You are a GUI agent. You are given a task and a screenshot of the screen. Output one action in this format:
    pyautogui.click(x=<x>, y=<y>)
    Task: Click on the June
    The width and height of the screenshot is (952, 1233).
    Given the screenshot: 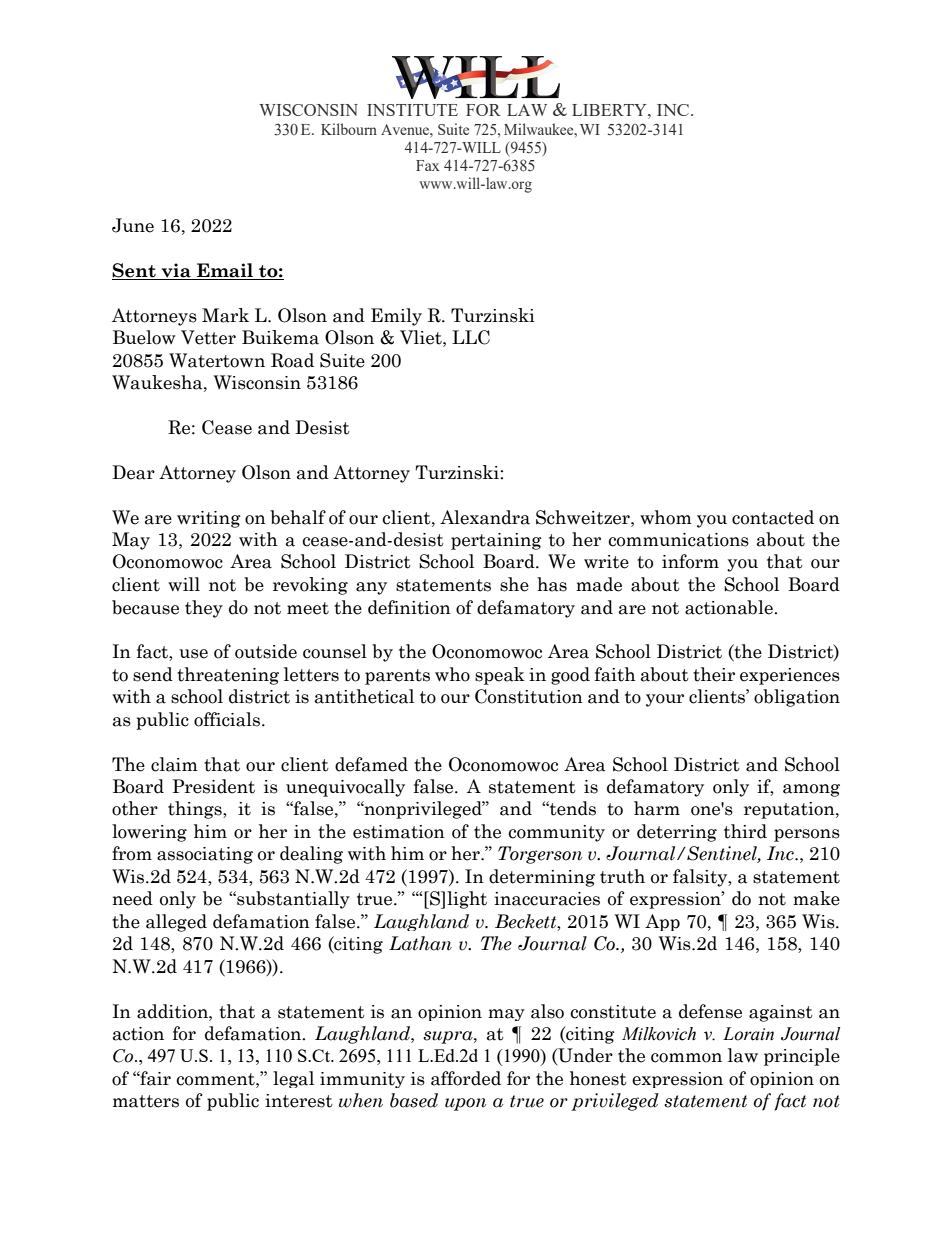 What is the action you would take?
    pyautogui.click(x=133, y=225)
